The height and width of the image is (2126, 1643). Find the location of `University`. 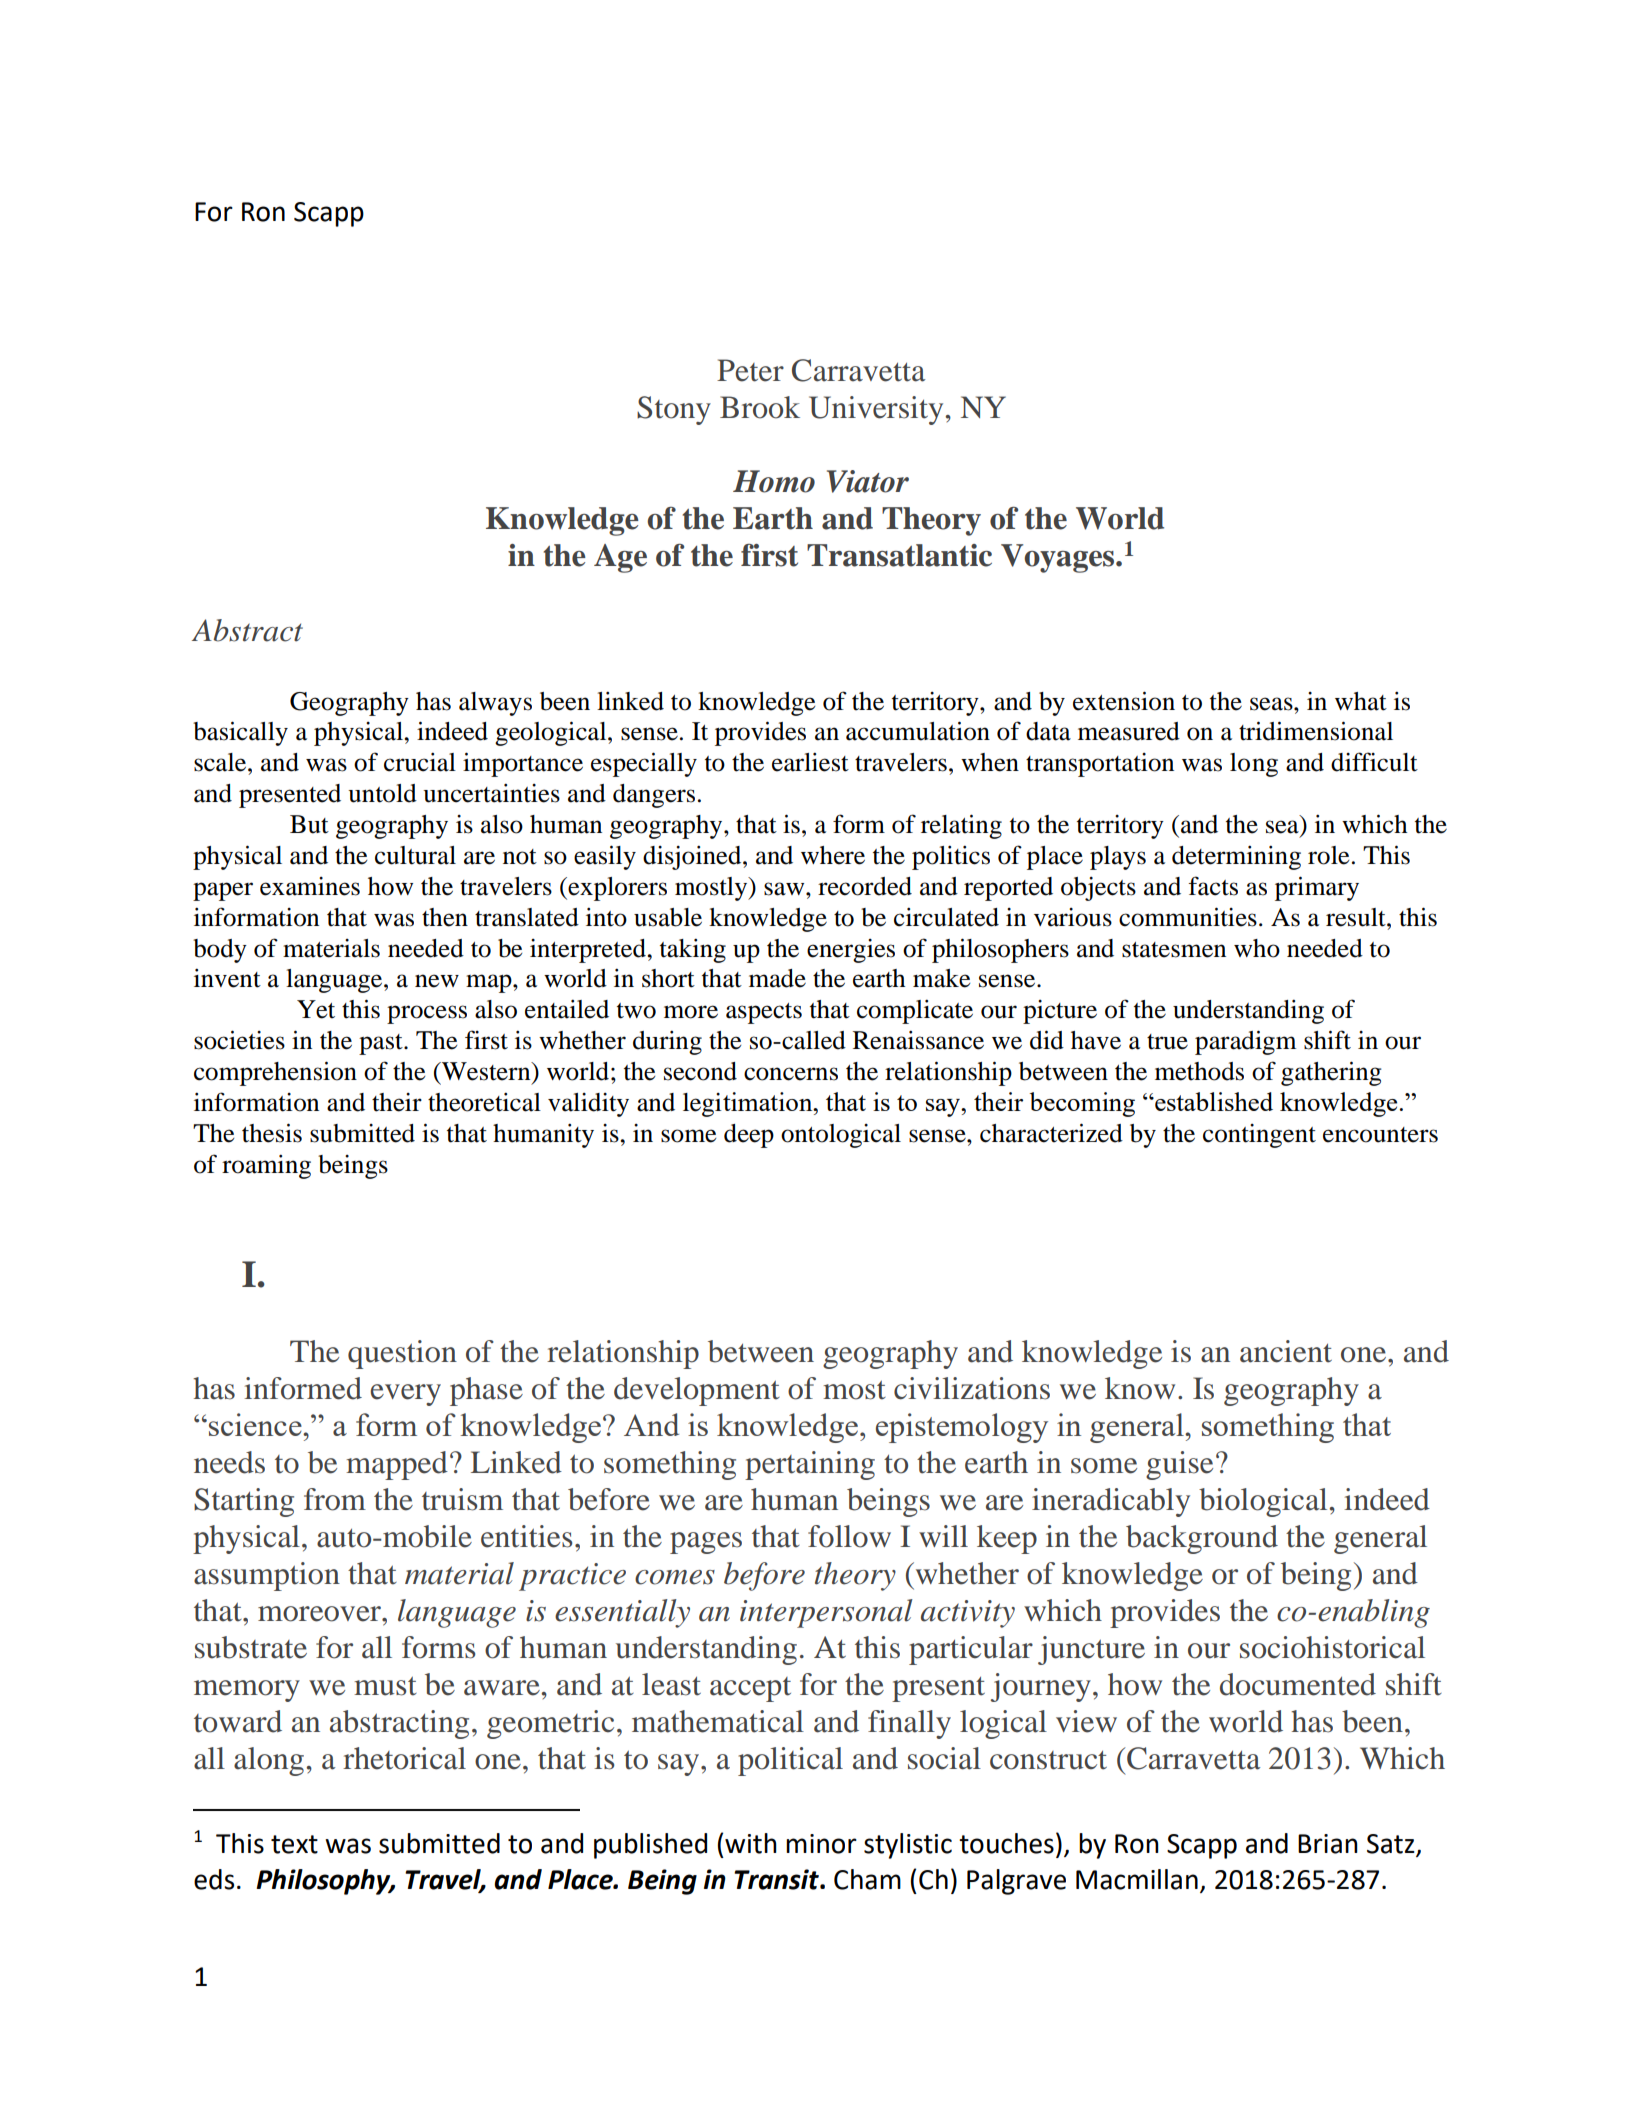

University is located at coordinates (877, 410).
